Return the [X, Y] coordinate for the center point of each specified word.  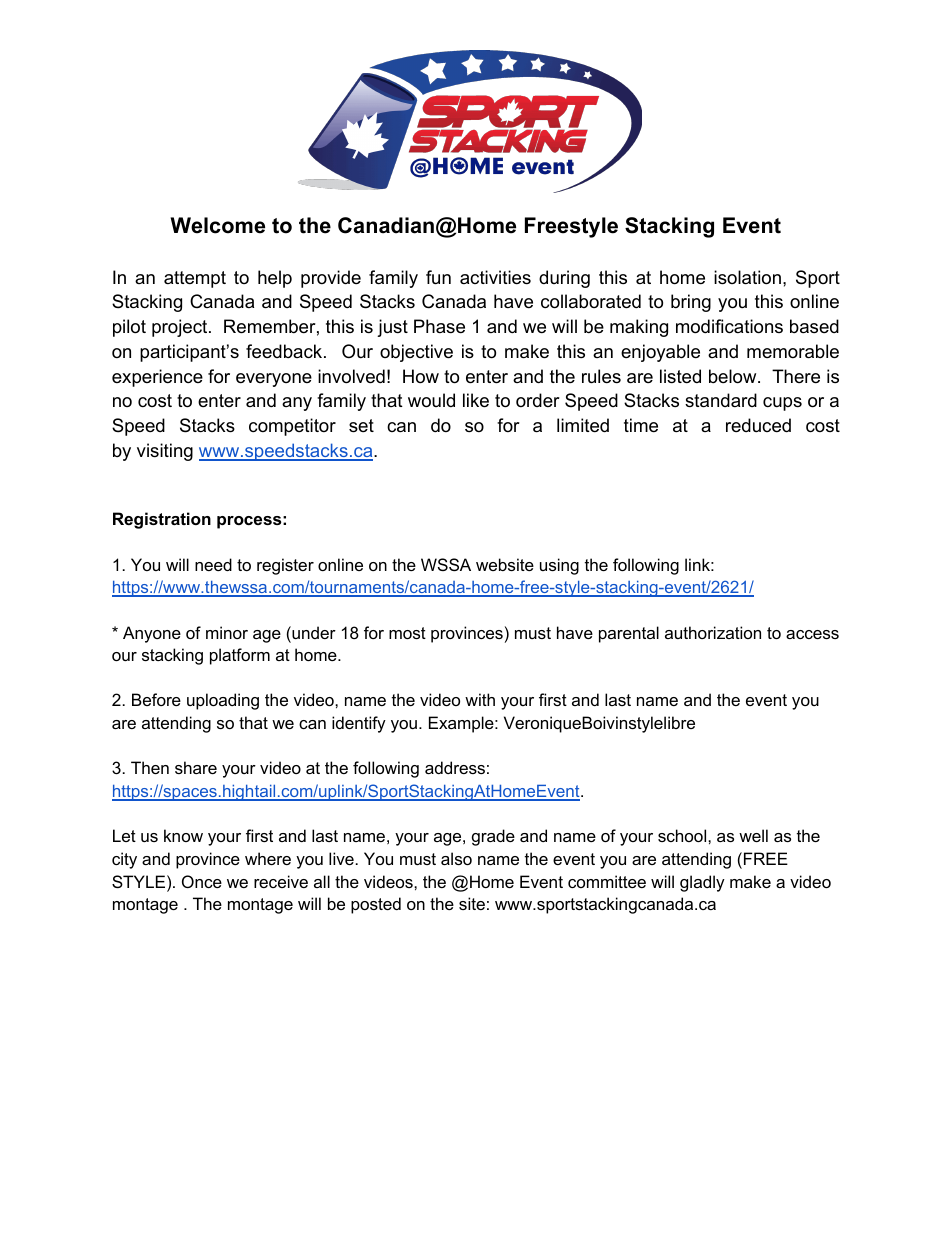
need [213, 564]
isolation [747, 277]
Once [202, 881]
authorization [713, 632]
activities [495, 277]
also [456, 858]
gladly [702, 883]
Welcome [218, 225]
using [559, 566]
